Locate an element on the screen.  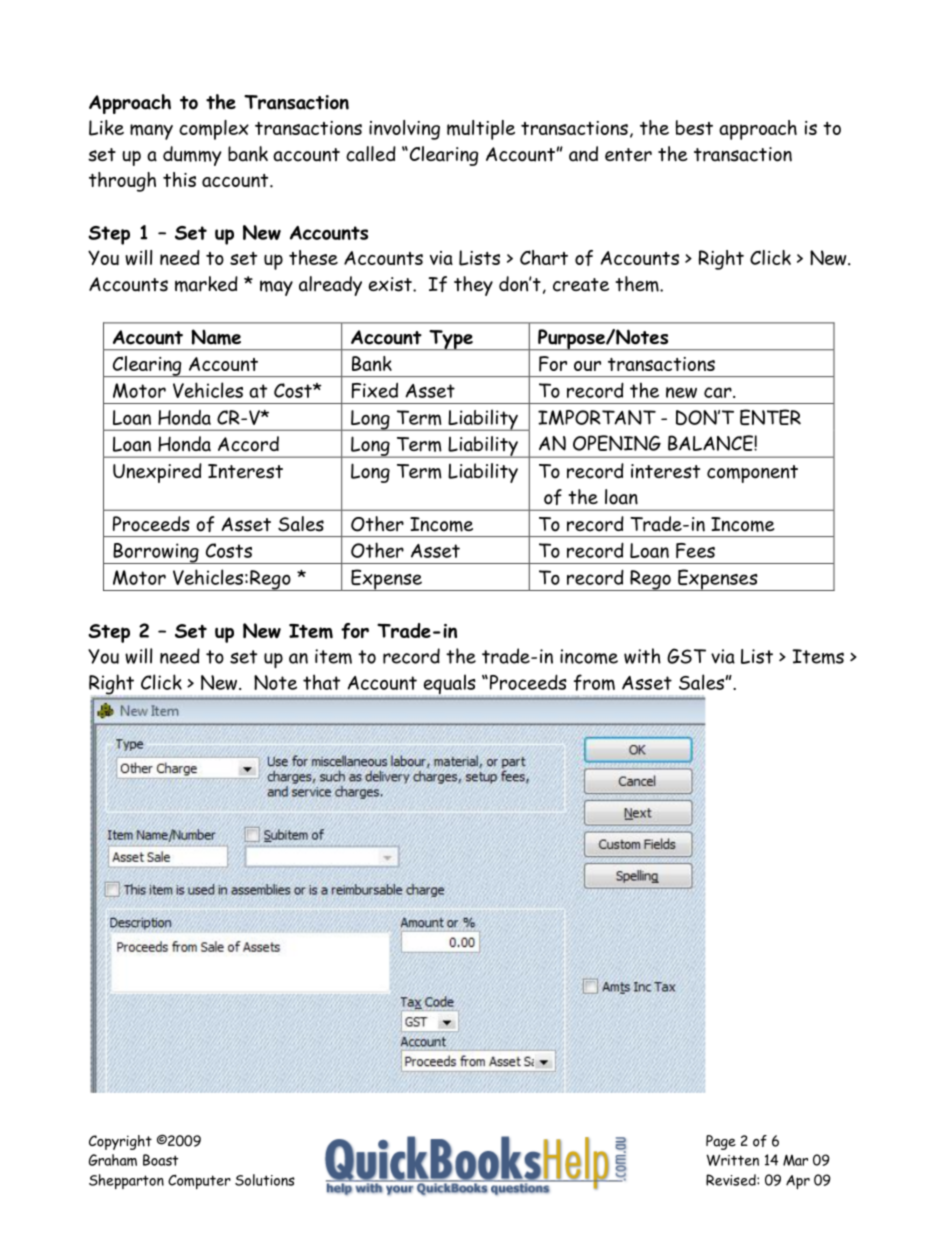
component is located at coordinates (752, 474).
